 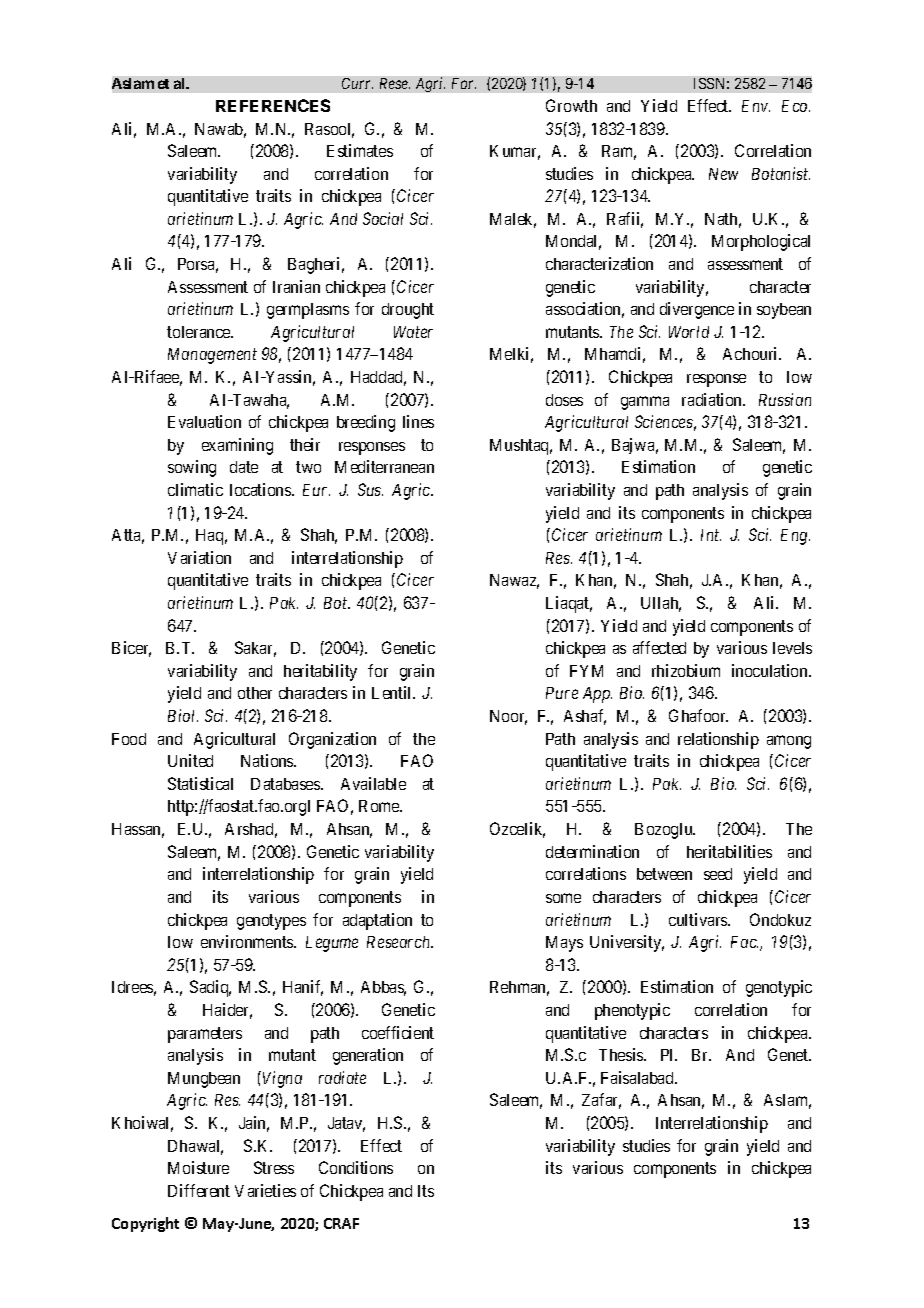 I want to click on Faisalabad, so click(x=638, y=1077).
